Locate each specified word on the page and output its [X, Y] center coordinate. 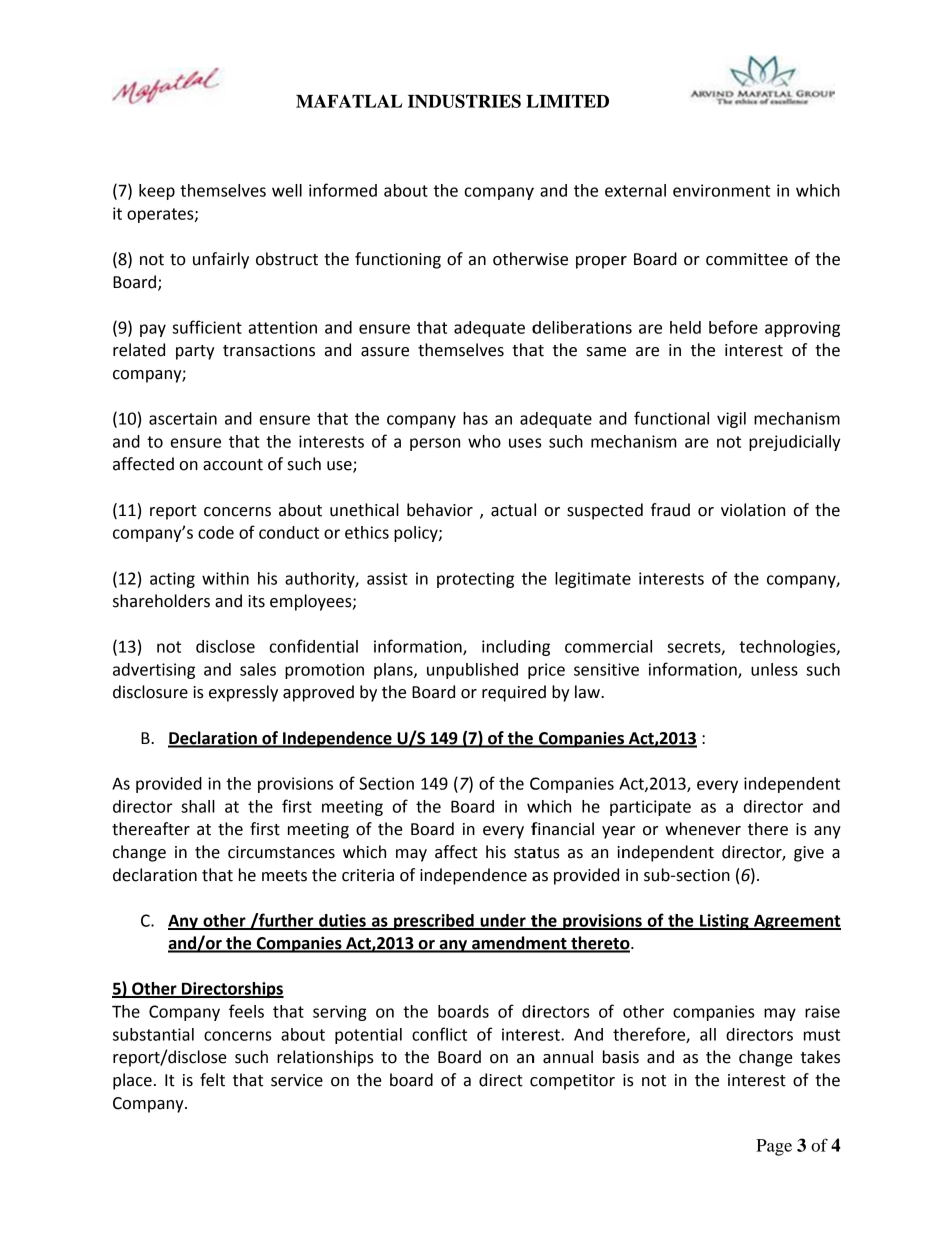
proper [601, 262]
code [216, 532]
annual [568, 1057]
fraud [670, 510]
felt [212, 1080]
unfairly [221, 260]
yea [615, 832]
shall [198, 806]
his [496, 852]
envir [692, 190]
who [484, 441]
